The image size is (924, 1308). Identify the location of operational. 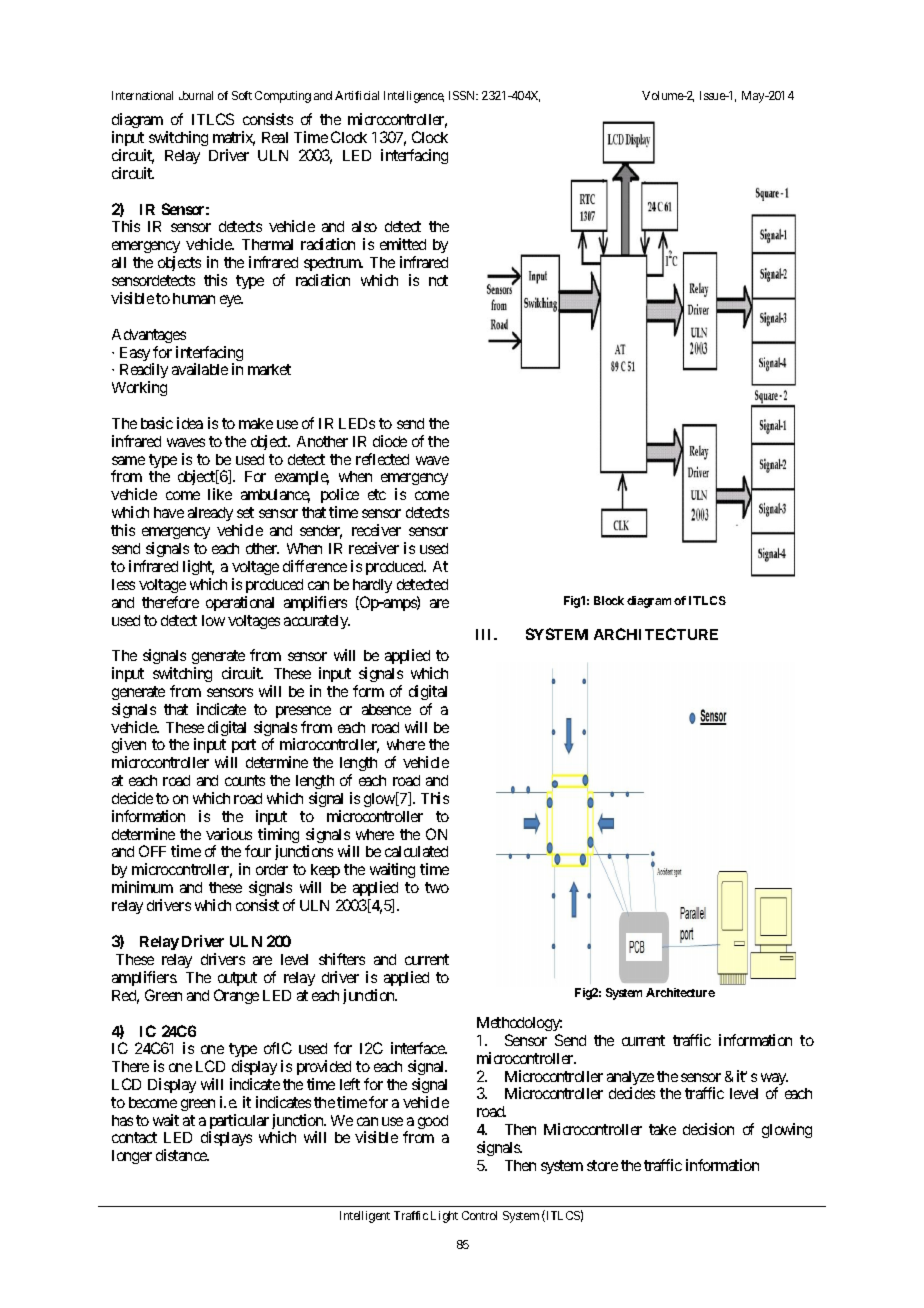
(240, 603).
